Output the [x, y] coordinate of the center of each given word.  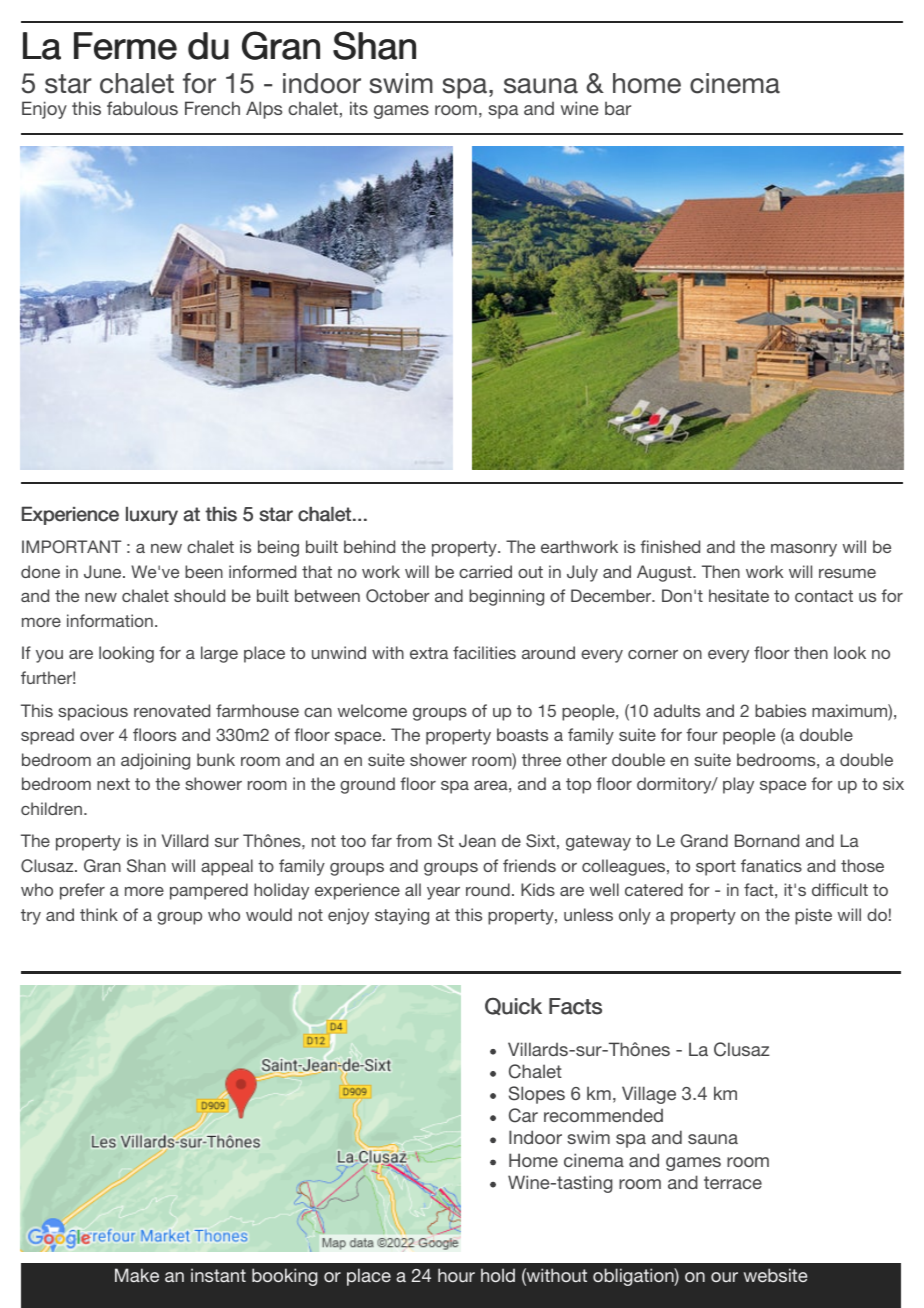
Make [137, 1275]
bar [618, 108]
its [359, 108]
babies [780, 710]
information [110, 620]
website [775, 1275]
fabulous [142, 108]
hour [456, 1275]
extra [429, 653]
